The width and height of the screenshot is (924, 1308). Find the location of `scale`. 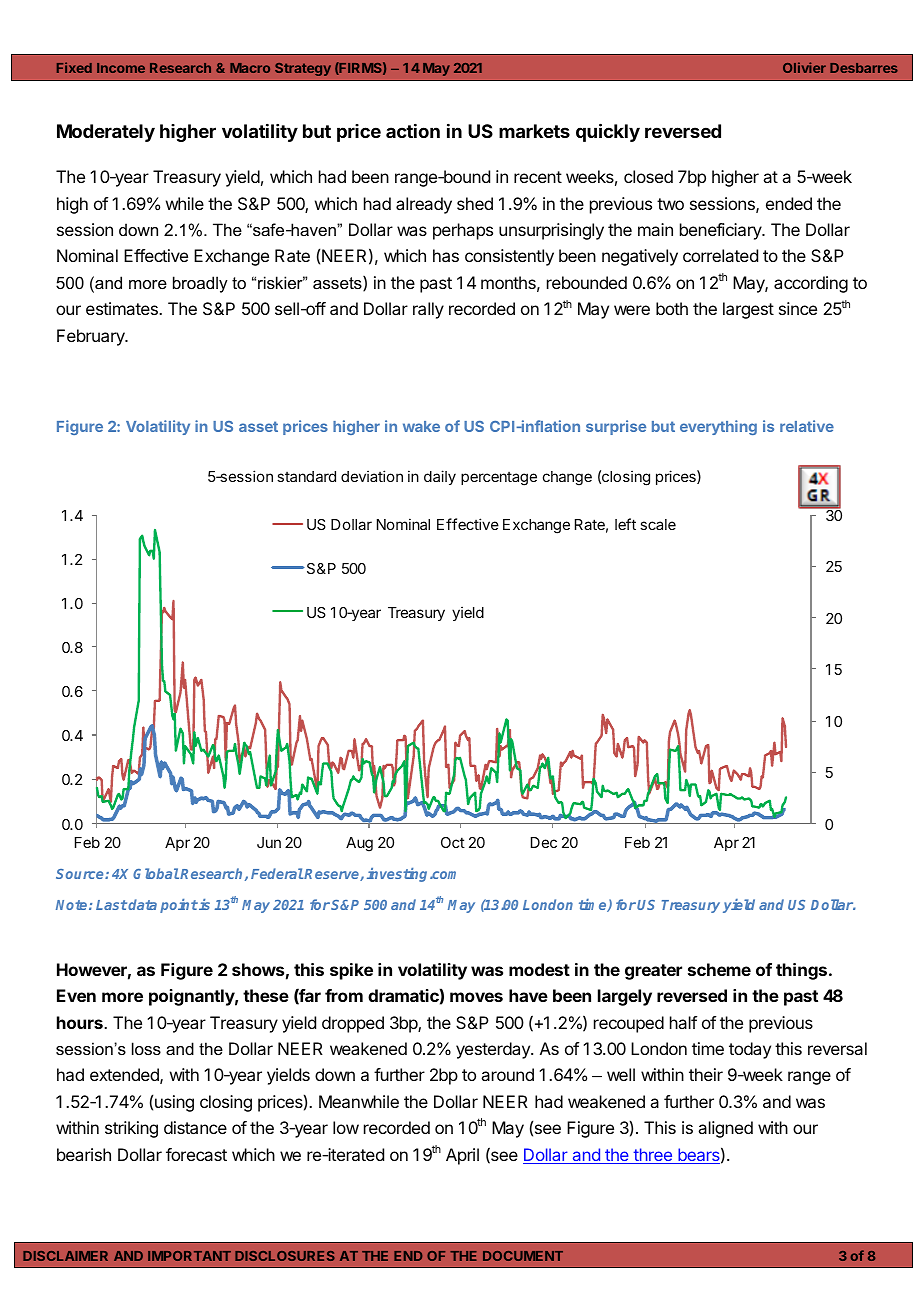

scale is located at coordinates (658, 524).
